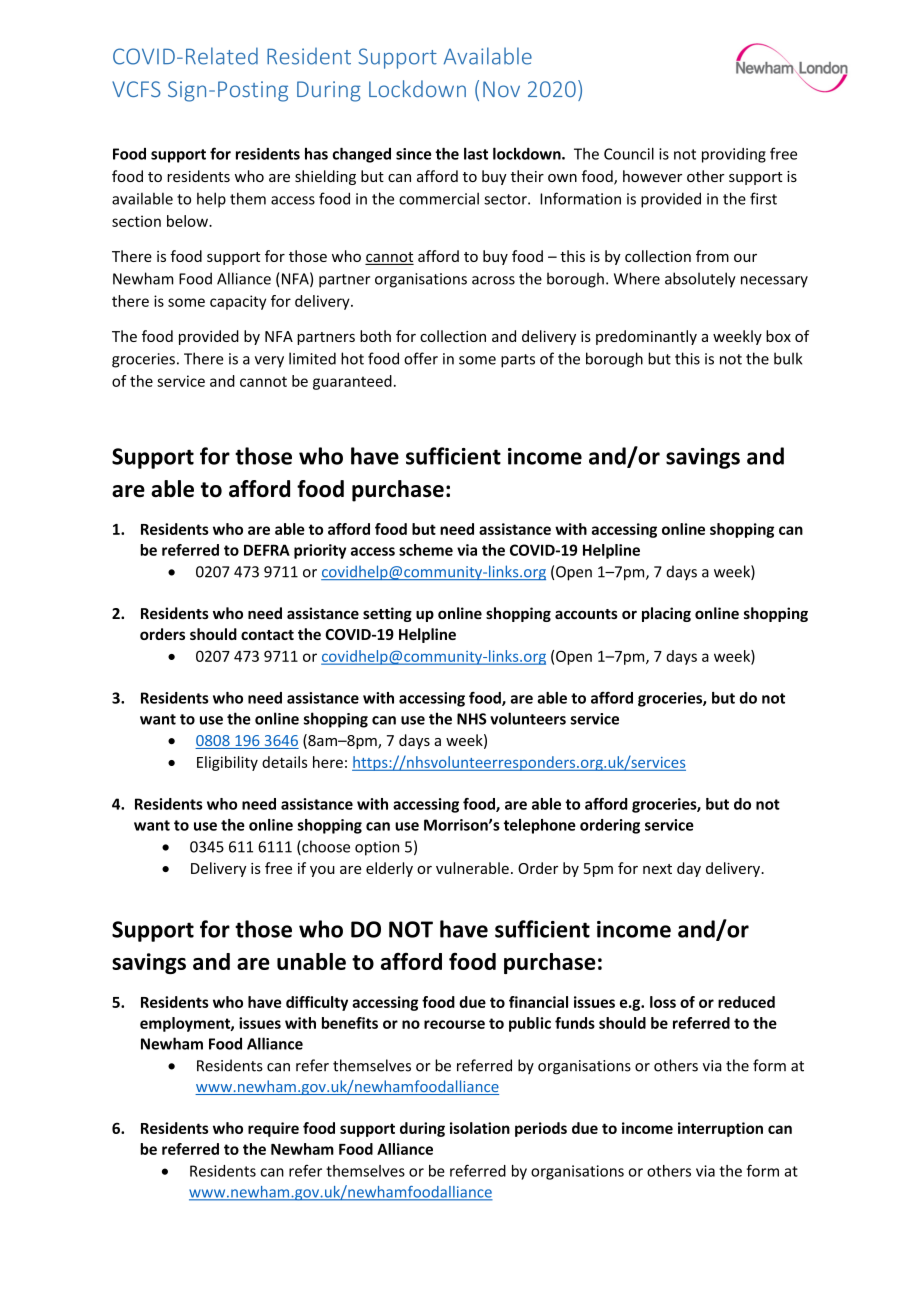 The width and height of the document is (924, 1308). Describe the element at coordinates (586, 614) in the document. I see `accounts` at that location.
